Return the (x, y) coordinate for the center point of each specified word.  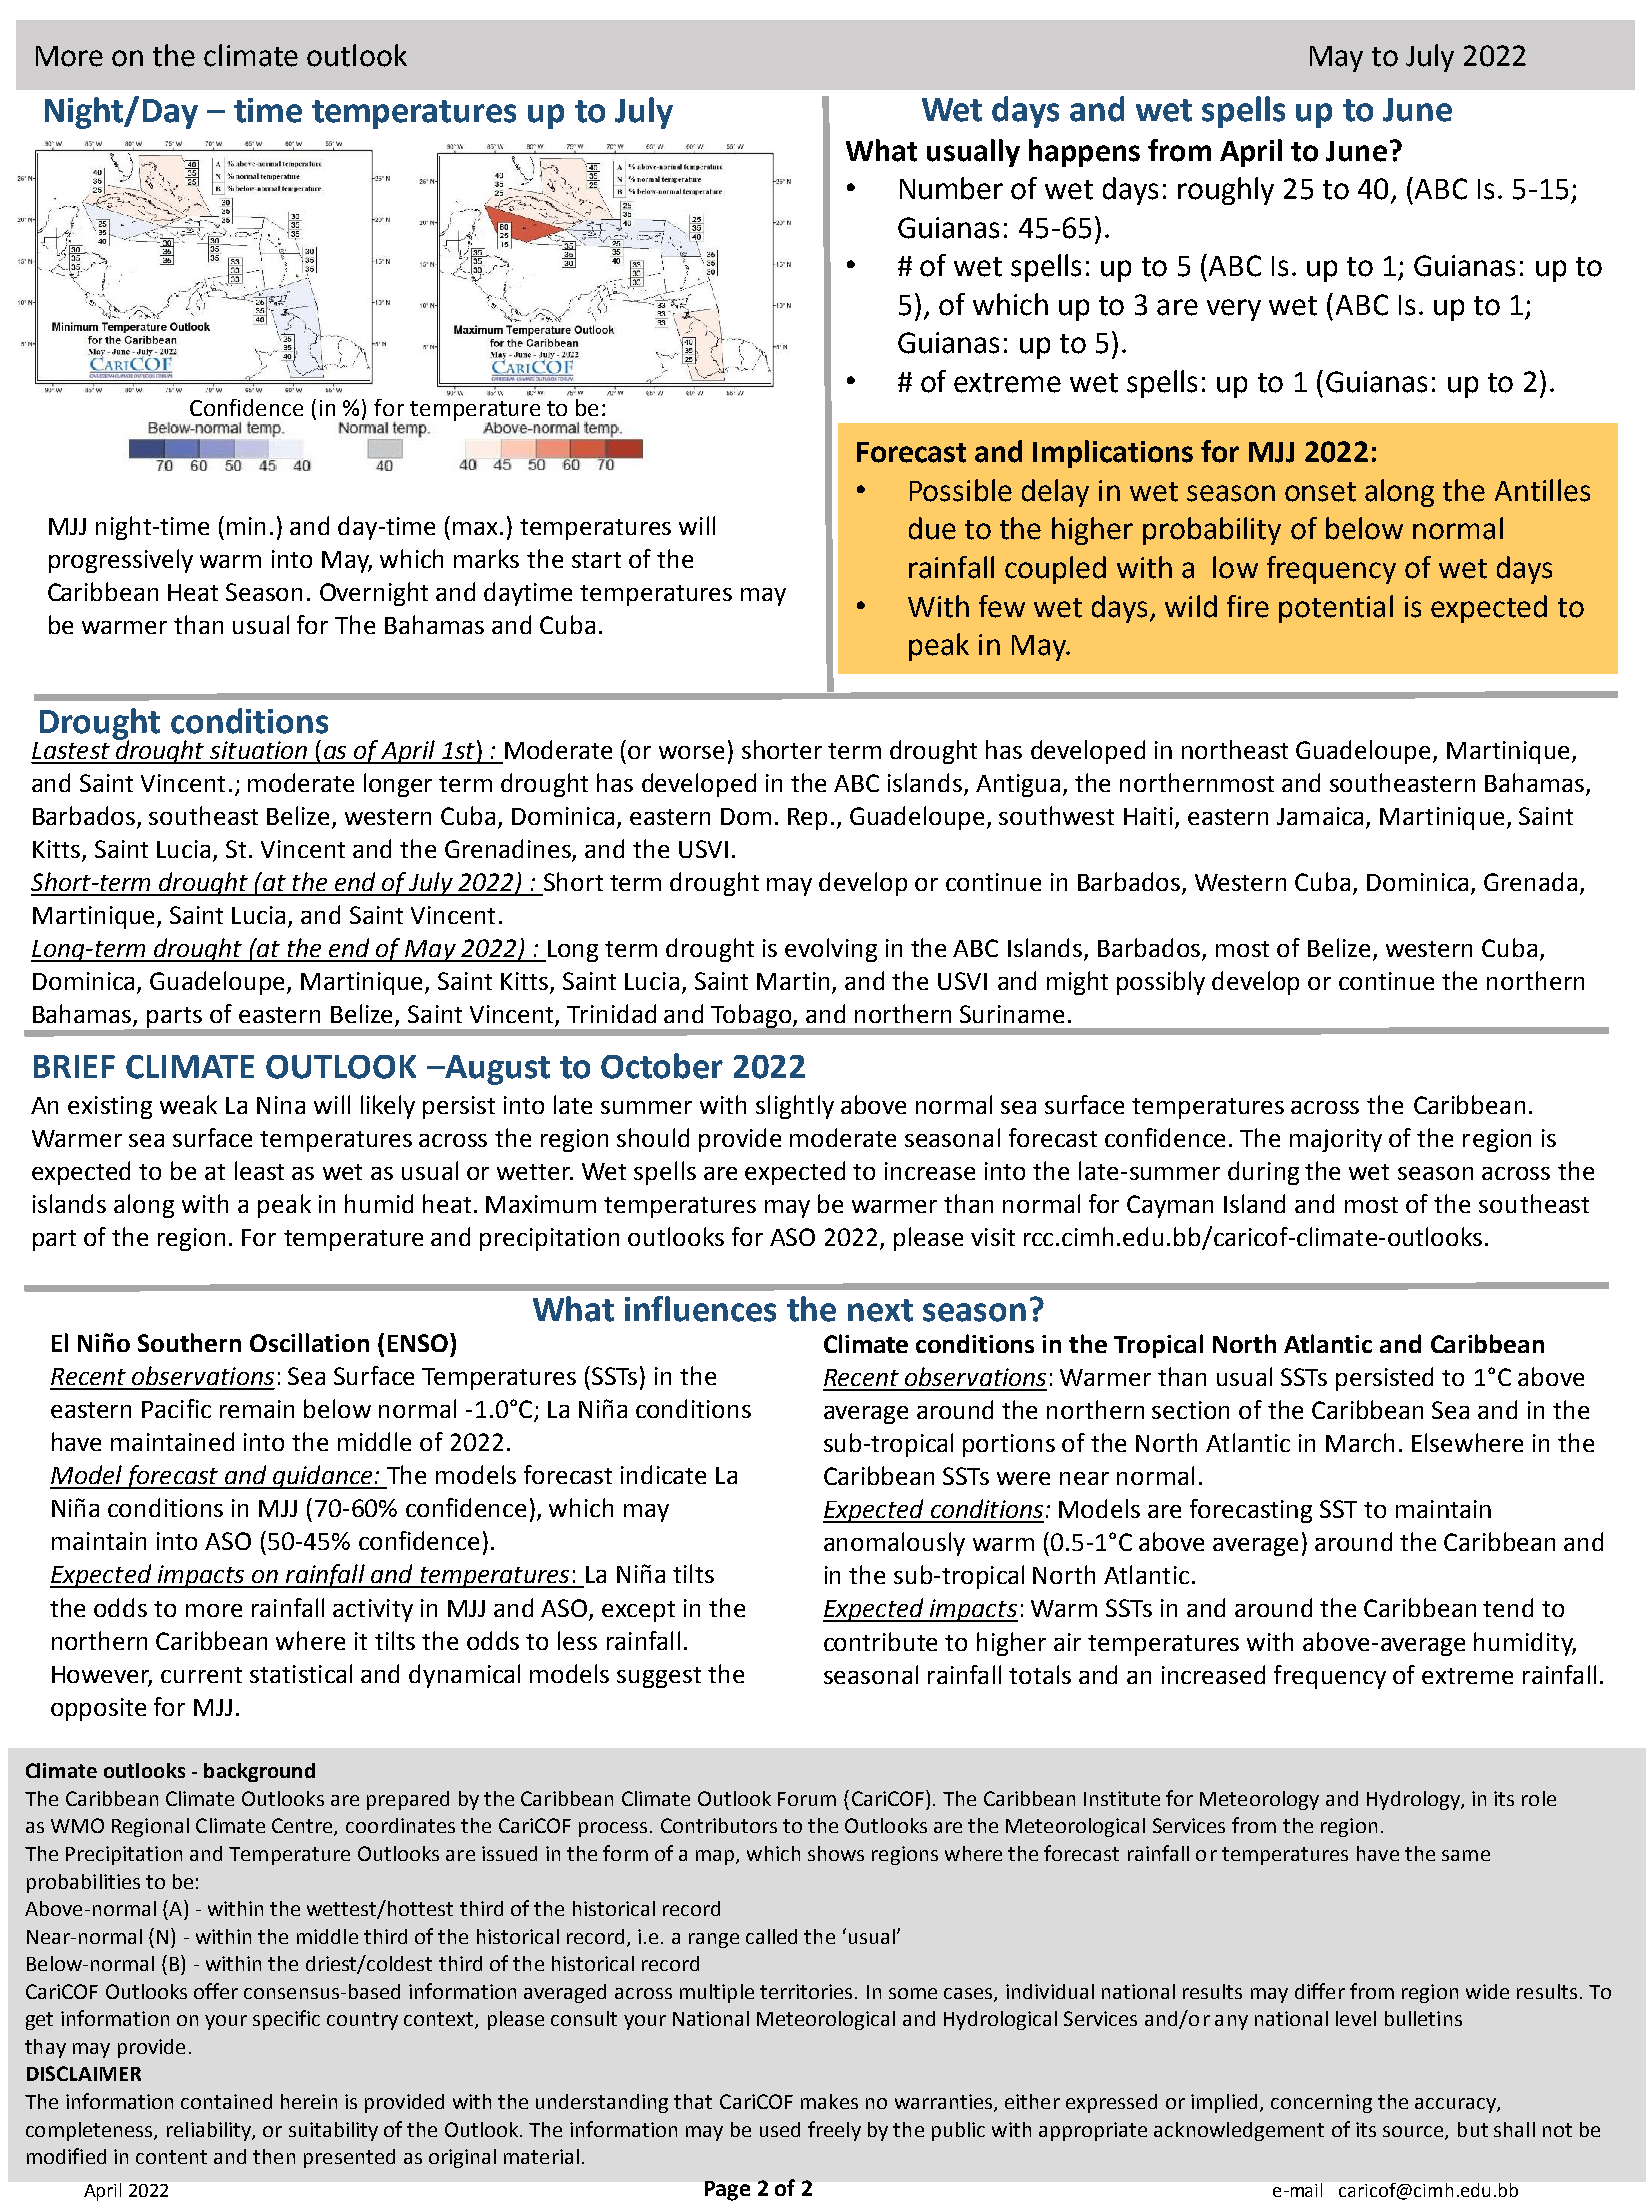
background (259, 1772)
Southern (189, 1342)
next (880, 1310)
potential (1336, 609)
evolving (831, 950)
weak (188, 1104)
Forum (807, 1799)
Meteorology (1259, 1800)
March (1360, 1442)
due (932, 528)
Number (951, 188)
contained (226, 2101)
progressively (121, 561)
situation (258, 750)
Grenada (1530, 881)
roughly (1226, 191)
